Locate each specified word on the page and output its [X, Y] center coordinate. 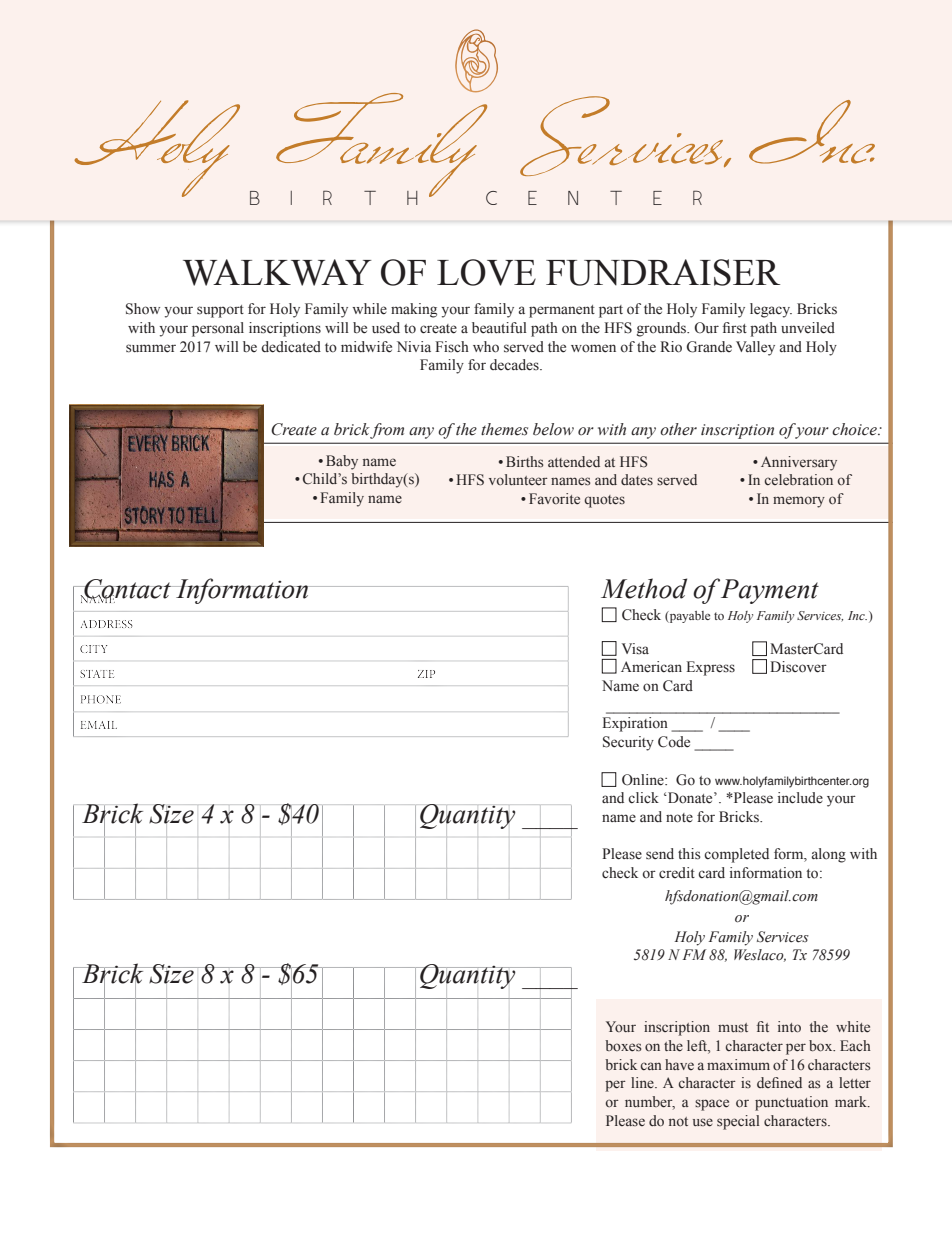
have [679, 1064]
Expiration [635, 724]
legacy [771, 310]
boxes [623, 1046]
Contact [127, 590]
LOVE [486, 272]
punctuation [791, 1103]
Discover [798, 667]
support [220, 311]
